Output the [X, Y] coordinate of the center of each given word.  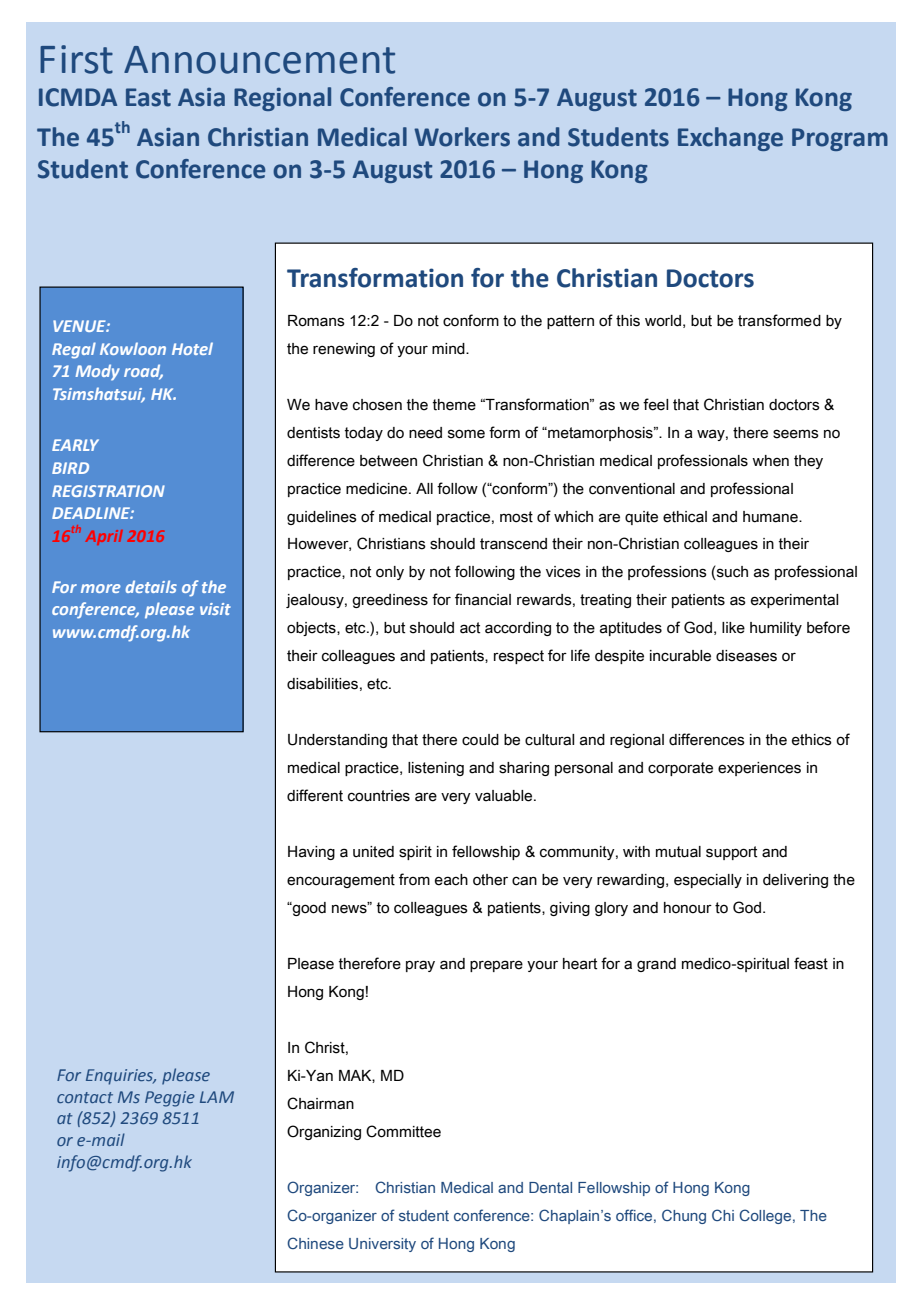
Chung [684, 1216]
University [382, 1245]
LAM [217, 1097]
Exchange [730, 139]
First [76, 59]
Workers [462, 137]
